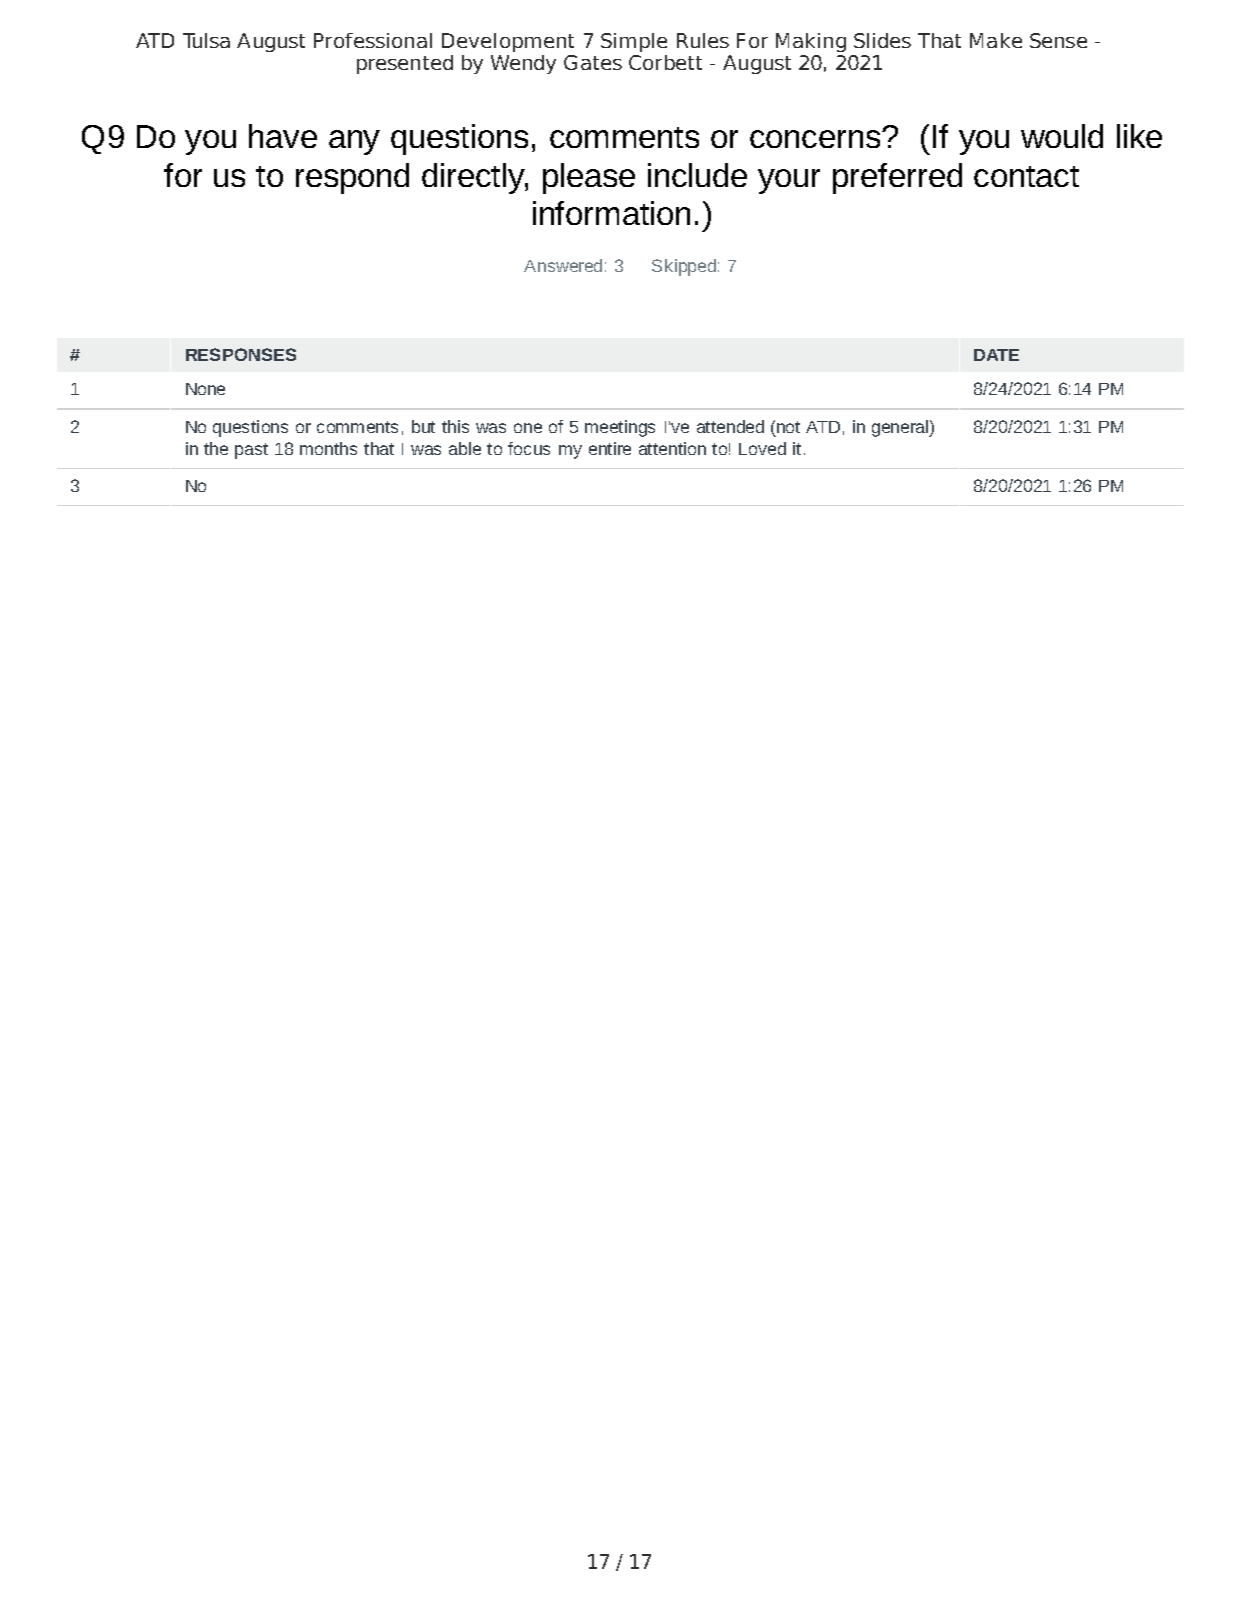  I want to click on attention, so click(672, 448).
